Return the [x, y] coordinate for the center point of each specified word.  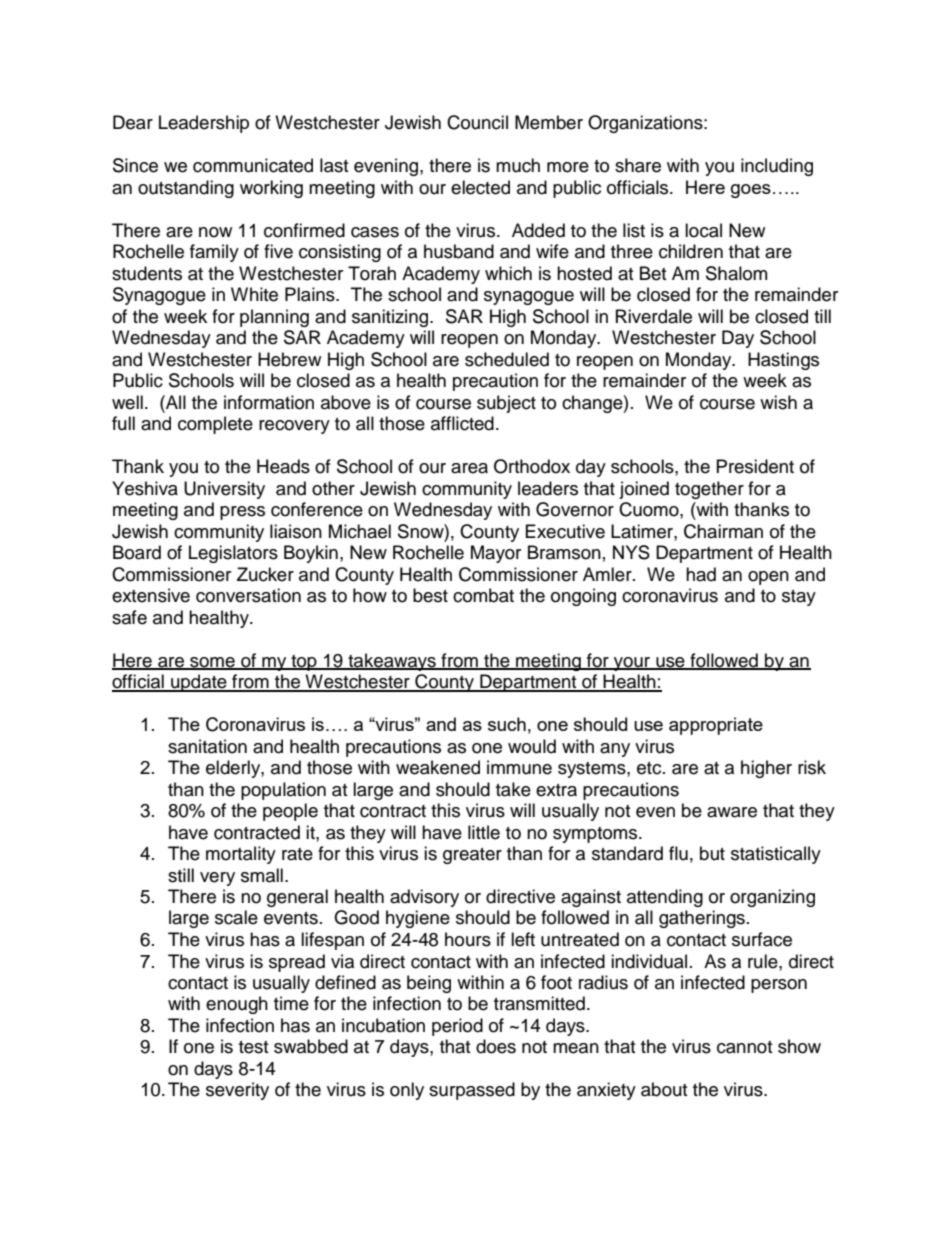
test [253, 1047]
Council [477, 122]
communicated [253, 165]
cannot [744, 1047]
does [496, 1046]
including [777, 167]
